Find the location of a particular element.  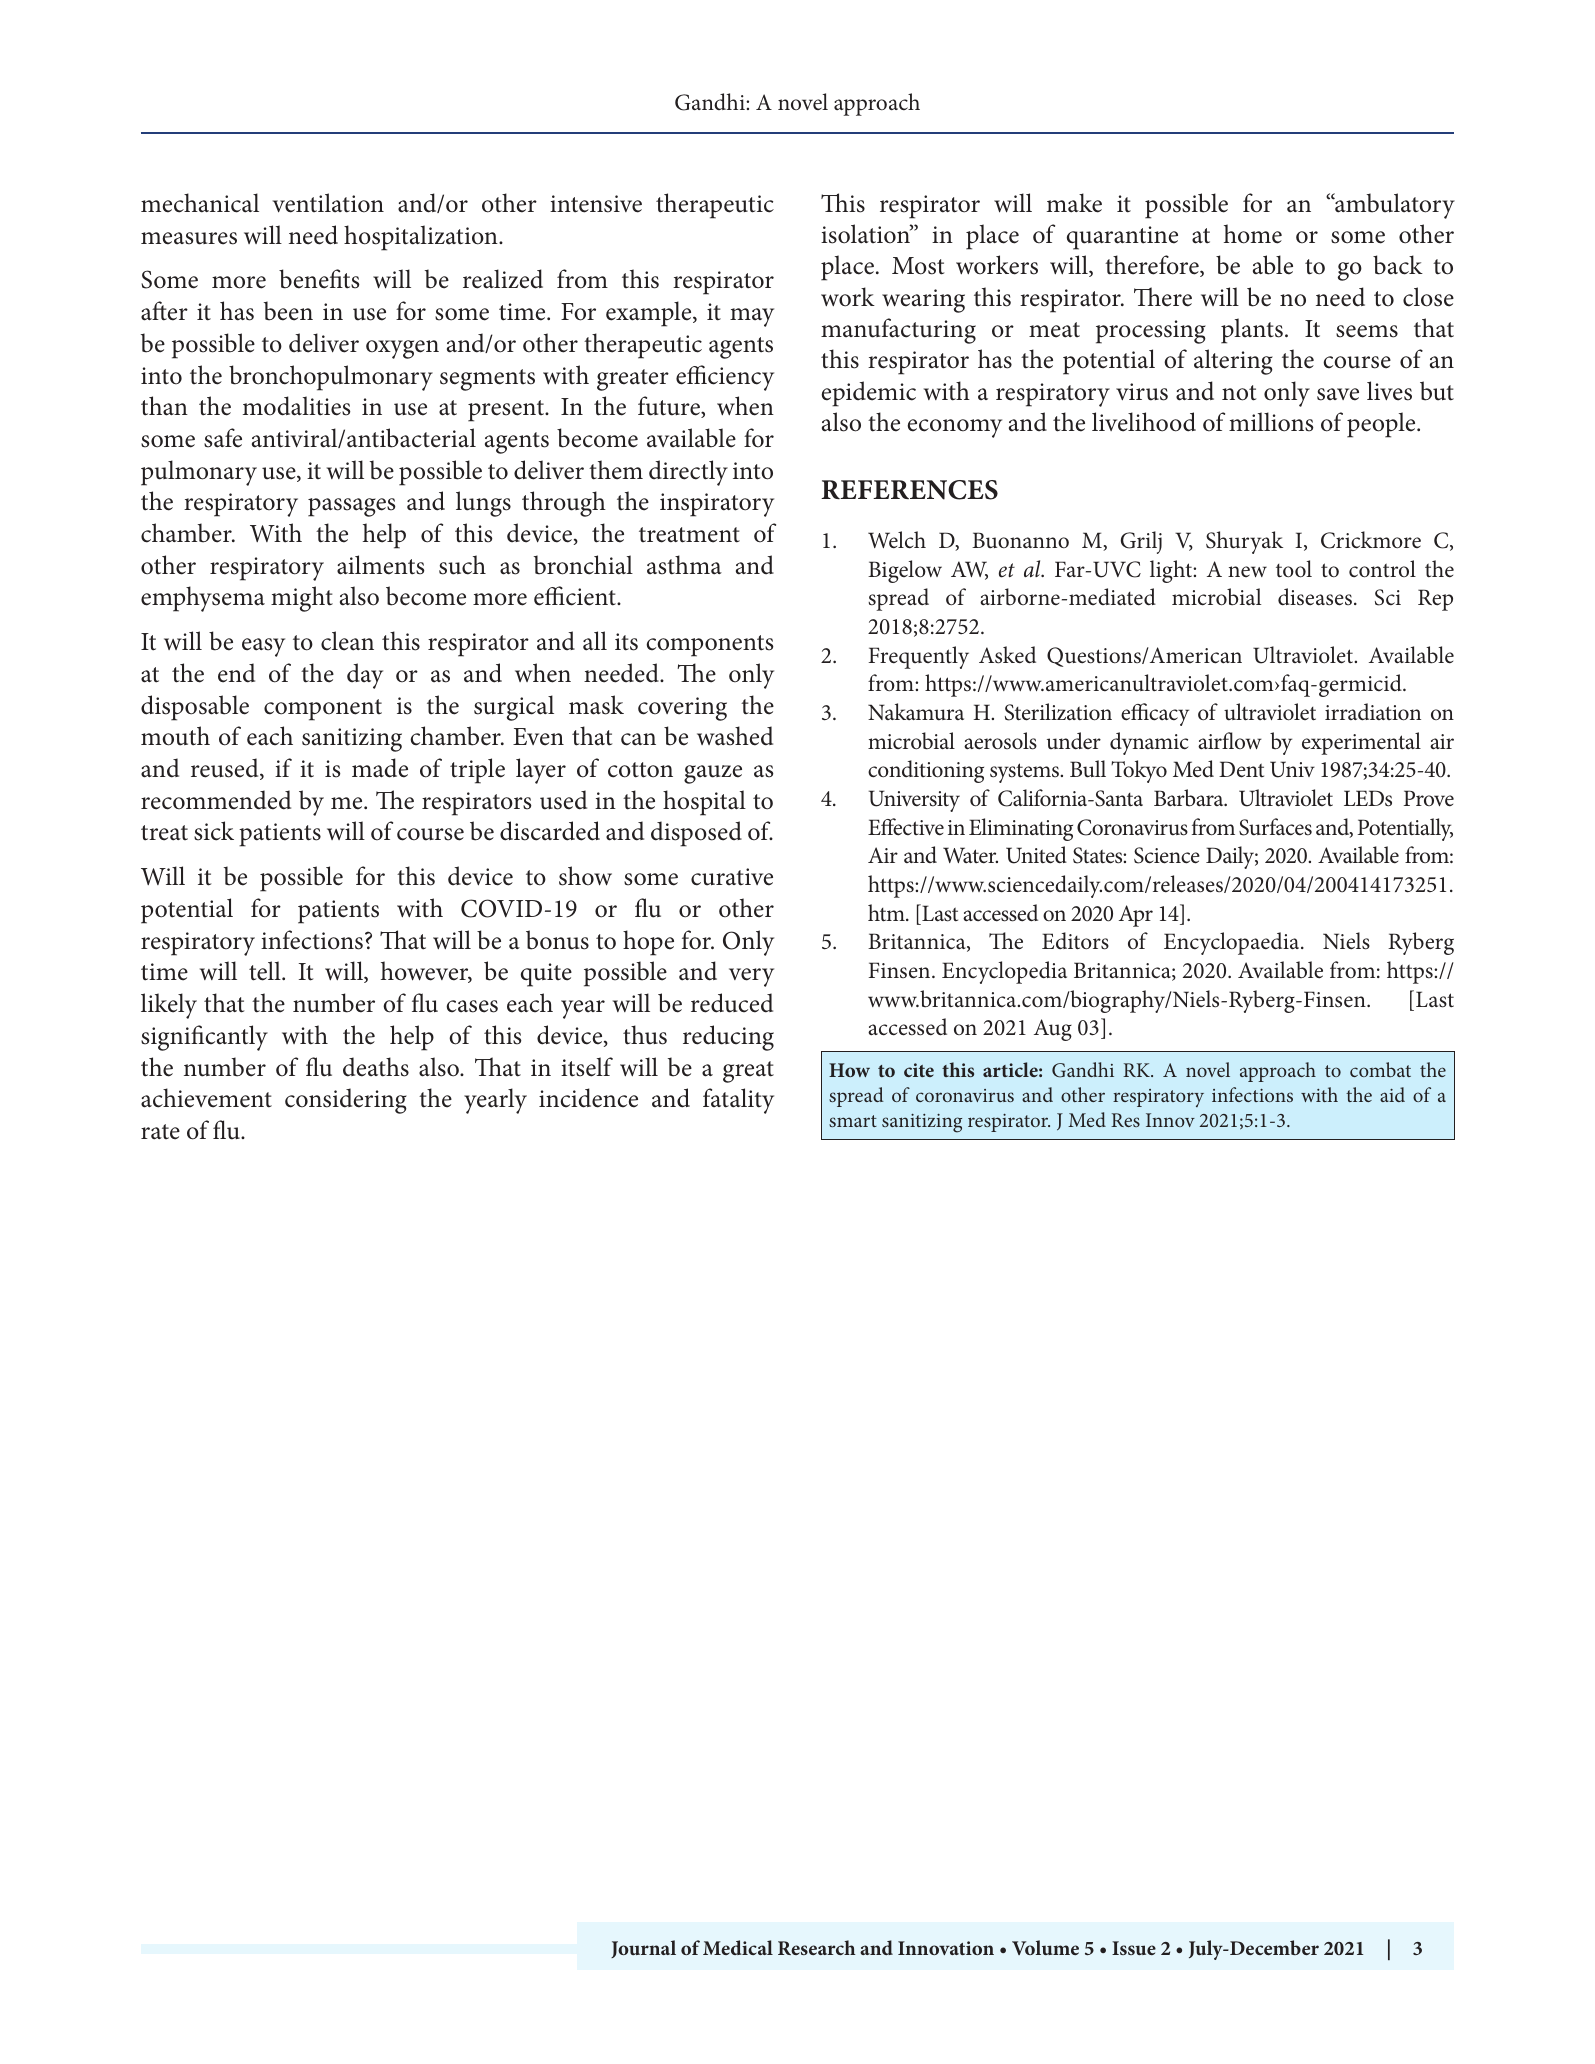

irradiation is located at coordinates (1373, 712).
